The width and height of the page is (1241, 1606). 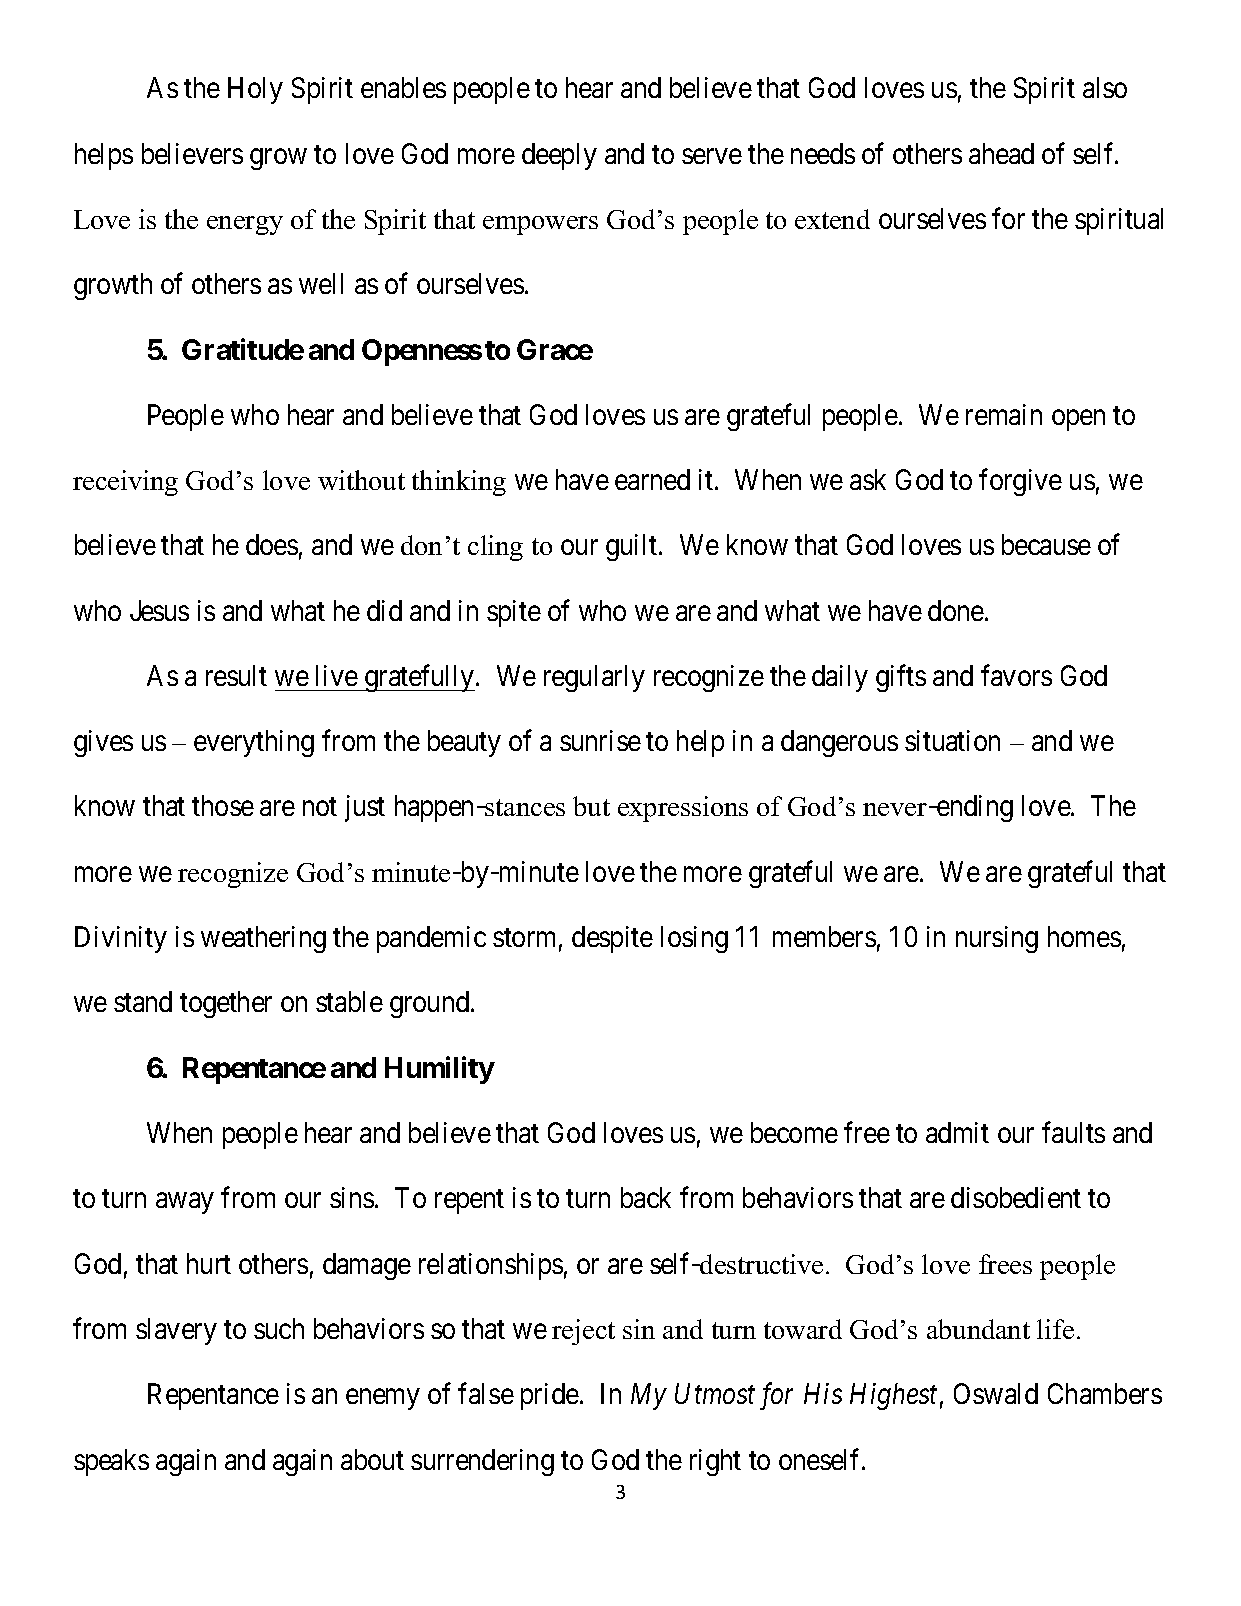 What do you see at coordinates (591, 806) in the page?
I see `but` at bounding box center [591, 806].
